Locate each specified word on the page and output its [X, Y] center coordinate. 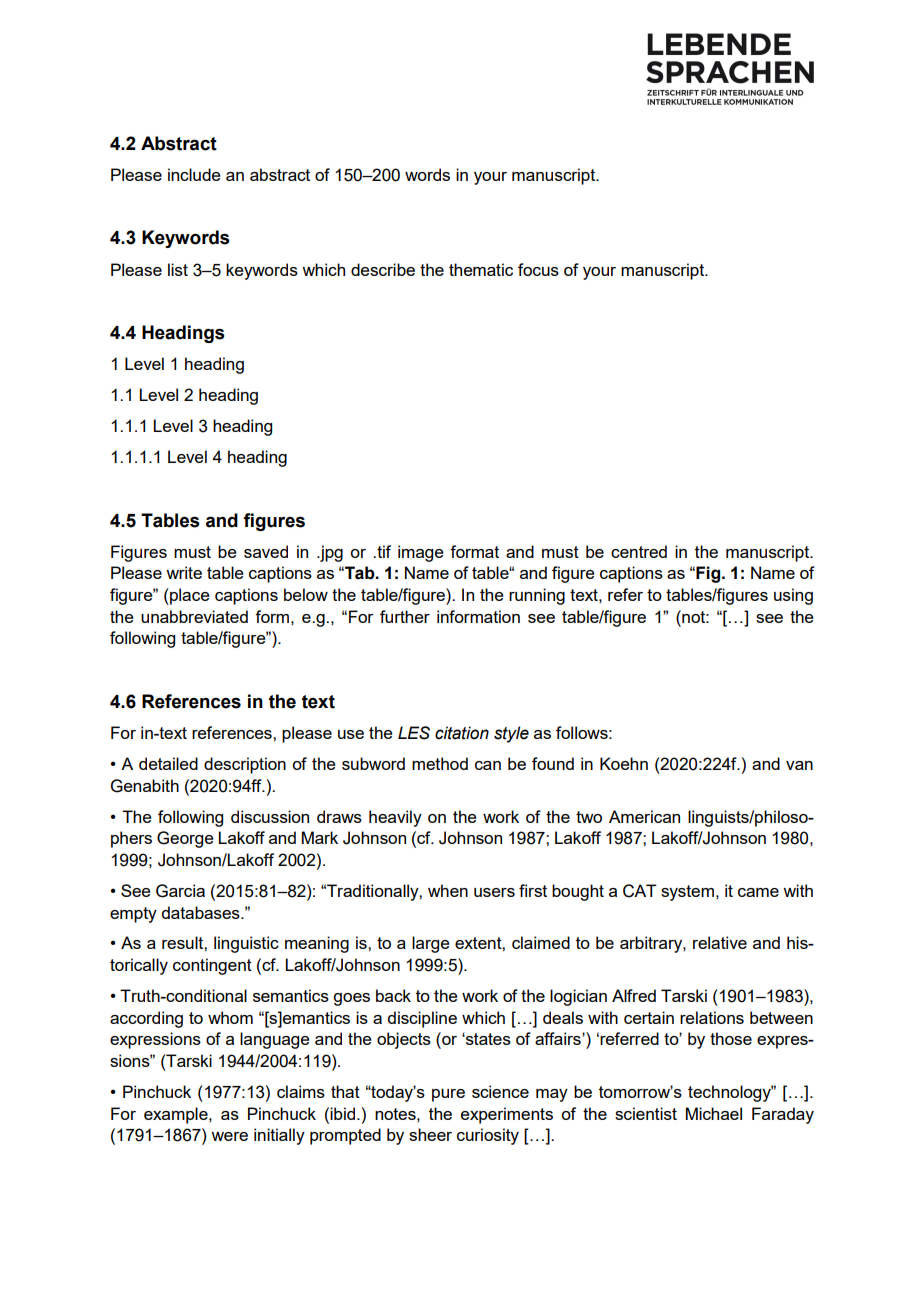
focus [538, 269]
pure [448, 1095]
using [793, 596]
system [687, 893]
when [448, 890]
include [194, 174]
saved [266, 551]
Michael [714, 1113]
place [189, 596]
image [421, 553]
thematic [481, 269]
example [177, 1115]
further [405, 616]
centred [639, 551]
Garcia [180, 891]
